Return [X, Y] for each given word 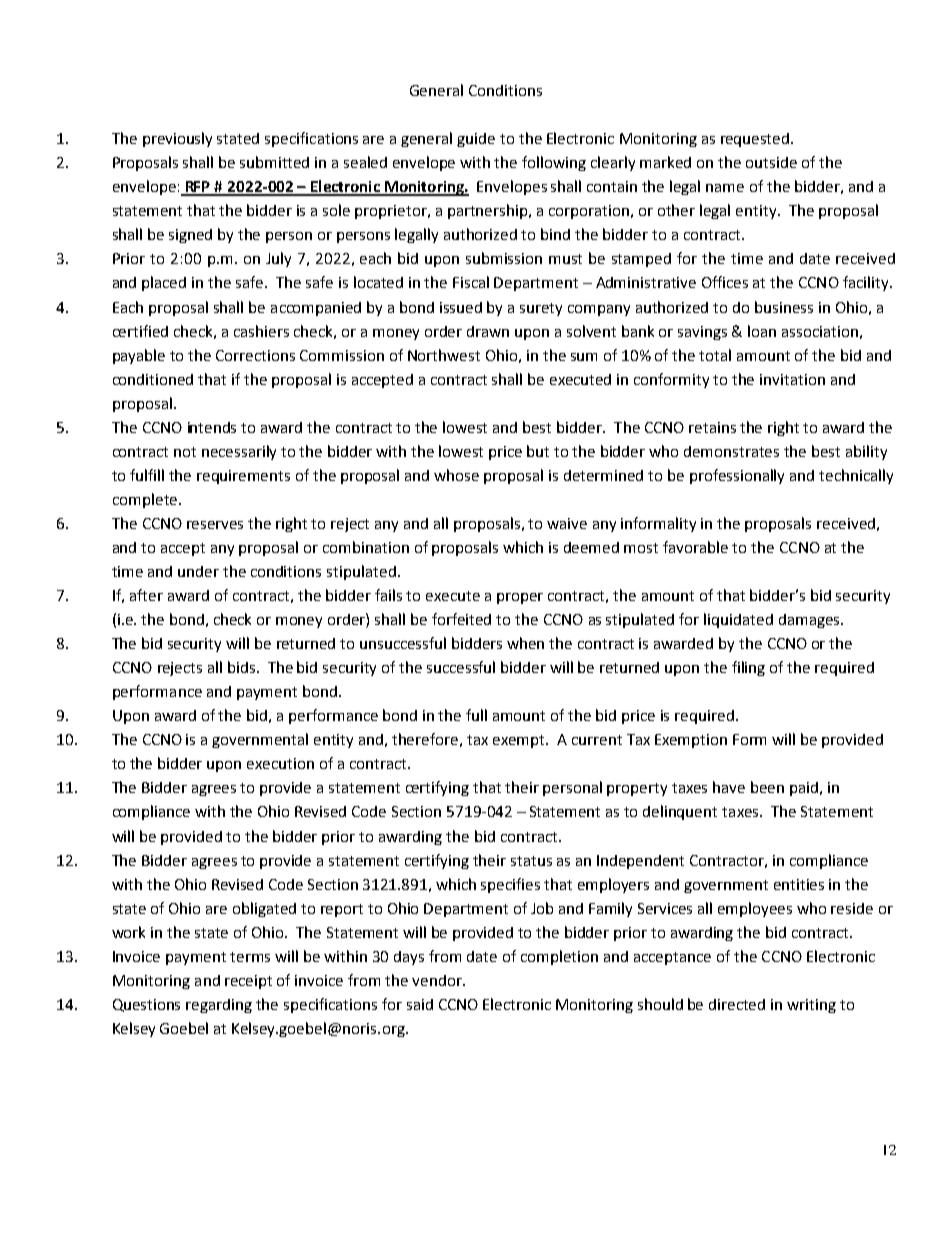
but [538, 451]
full [476, 715]
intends [212, 427]
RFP [198, 188]
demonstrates [731, 451]
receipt [248, 982]
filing [748, 668]
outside [771, 162]
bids [243, 667]
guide [476, 140]
